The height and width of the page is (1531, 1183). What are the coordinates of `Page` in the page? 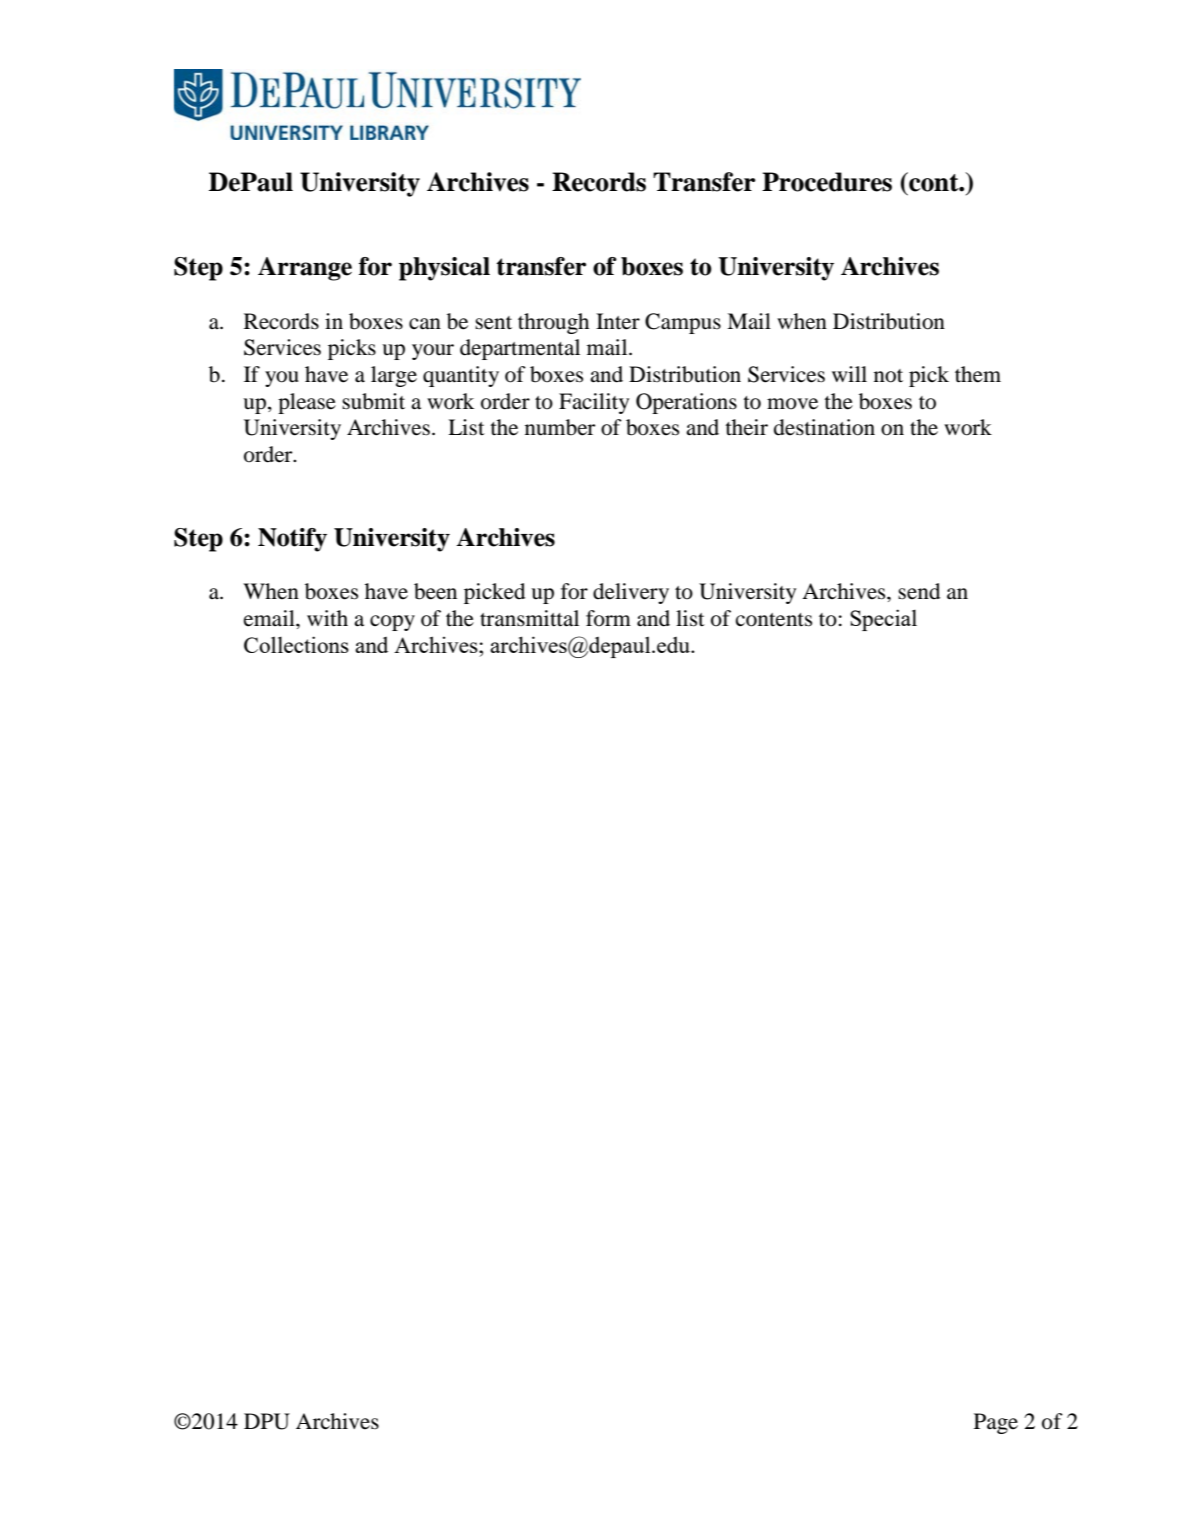 It's located at (996, 1423).
